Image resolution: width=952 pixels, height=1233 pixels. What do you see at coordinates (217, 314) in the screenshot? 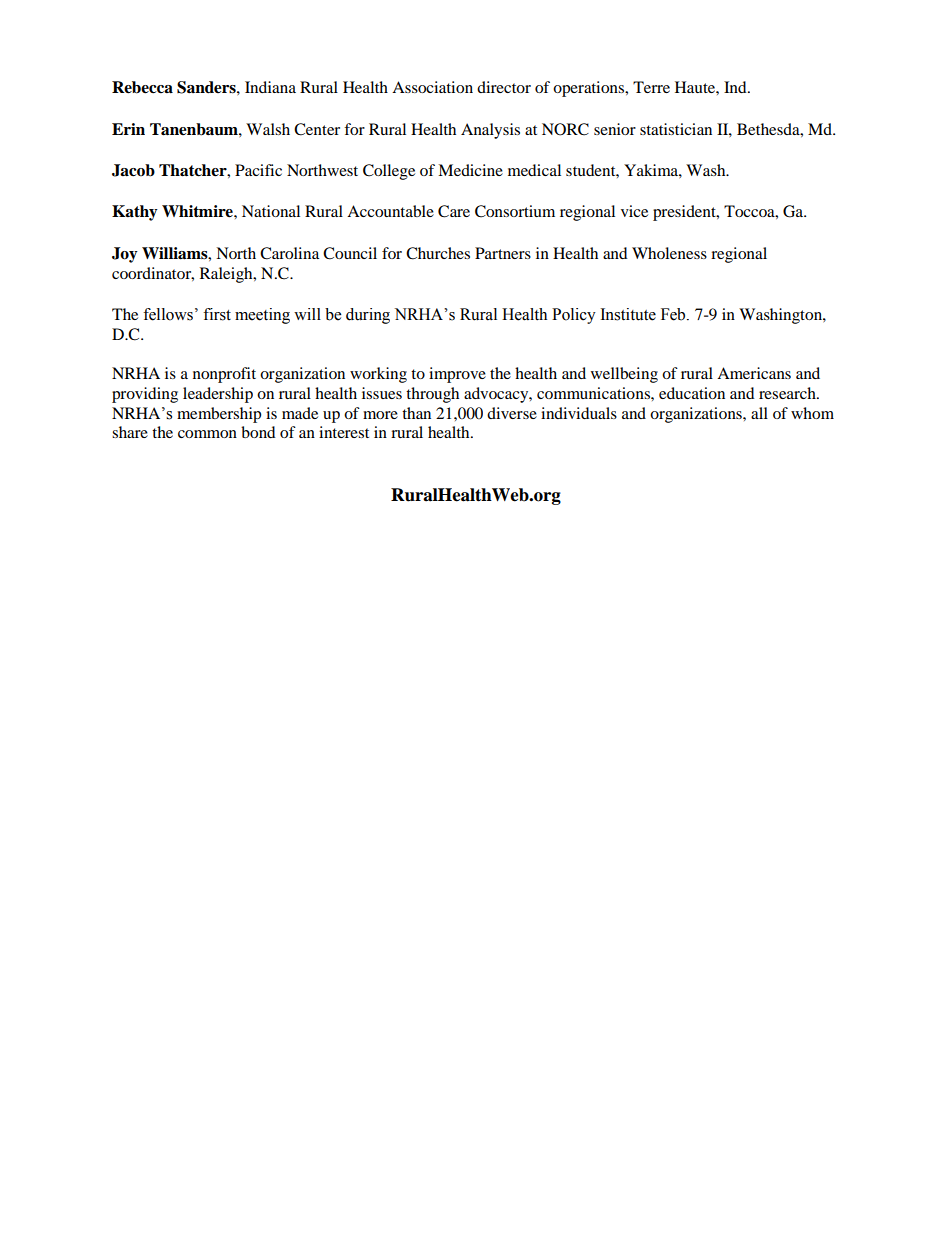
I see `first` at bounding box center [217, 314].
